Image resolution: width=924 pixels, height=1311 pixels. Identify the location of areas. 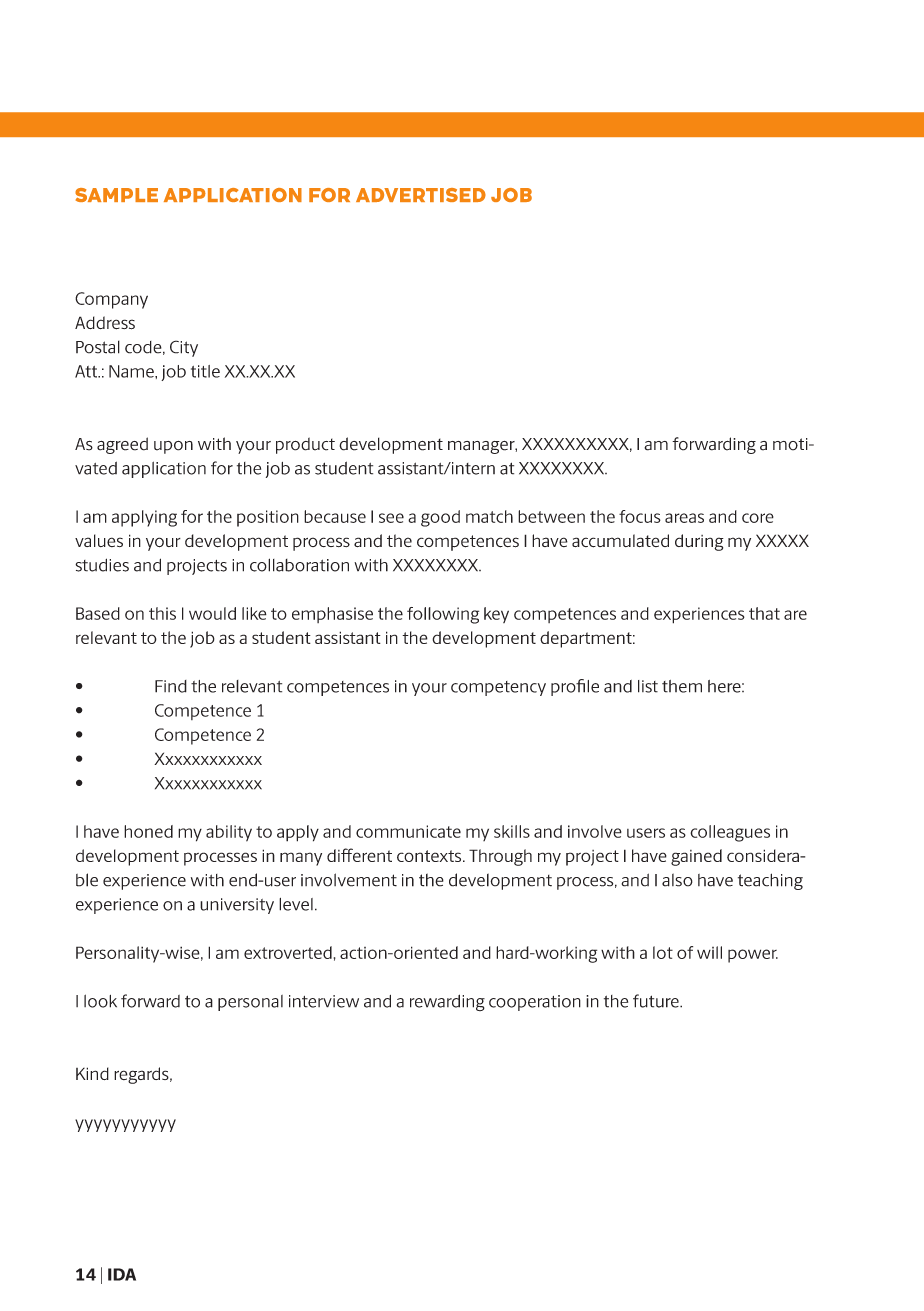
(684, 518).
